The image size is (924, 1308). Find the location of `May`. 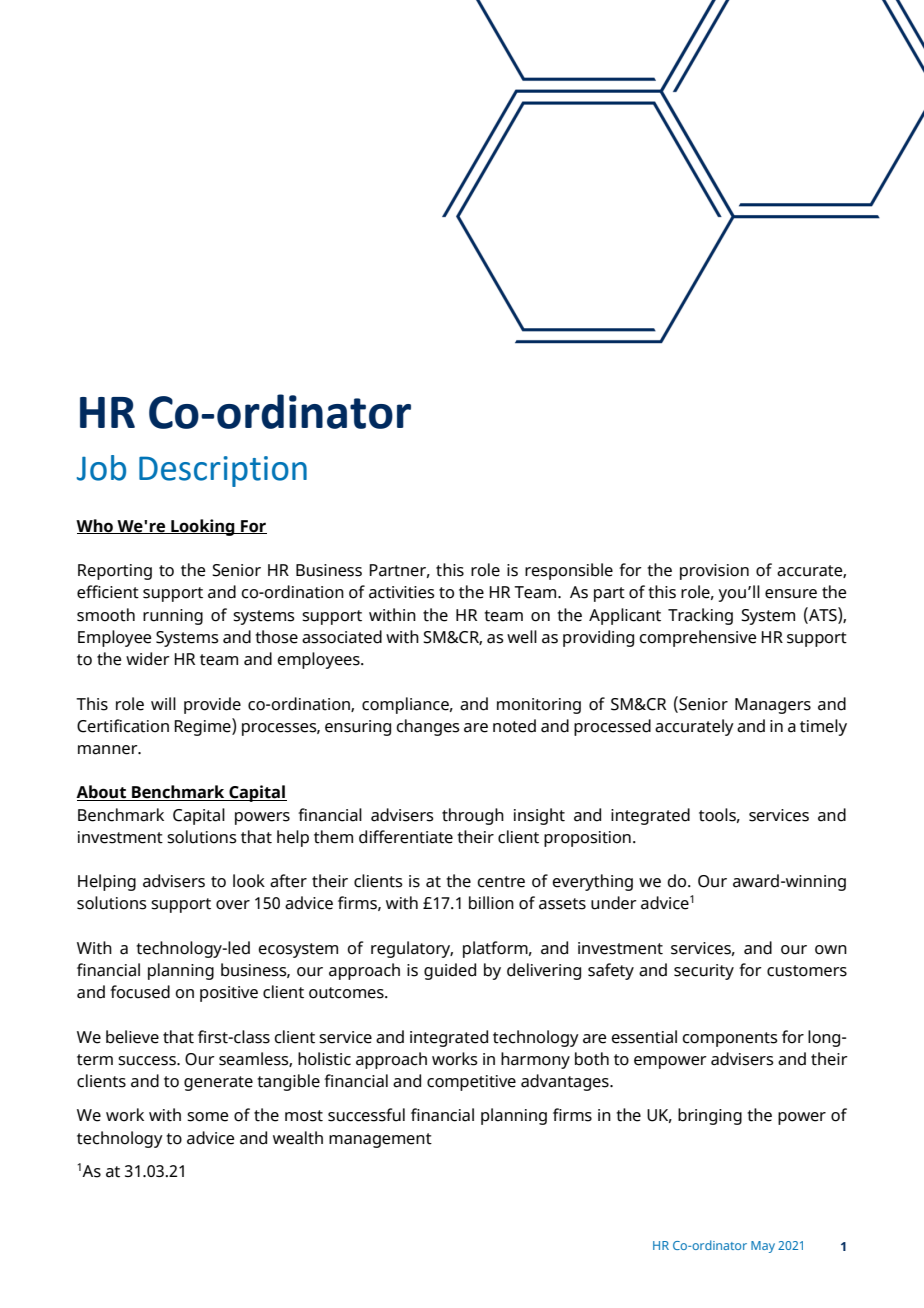

May is located at coordinates (763, 1247).
